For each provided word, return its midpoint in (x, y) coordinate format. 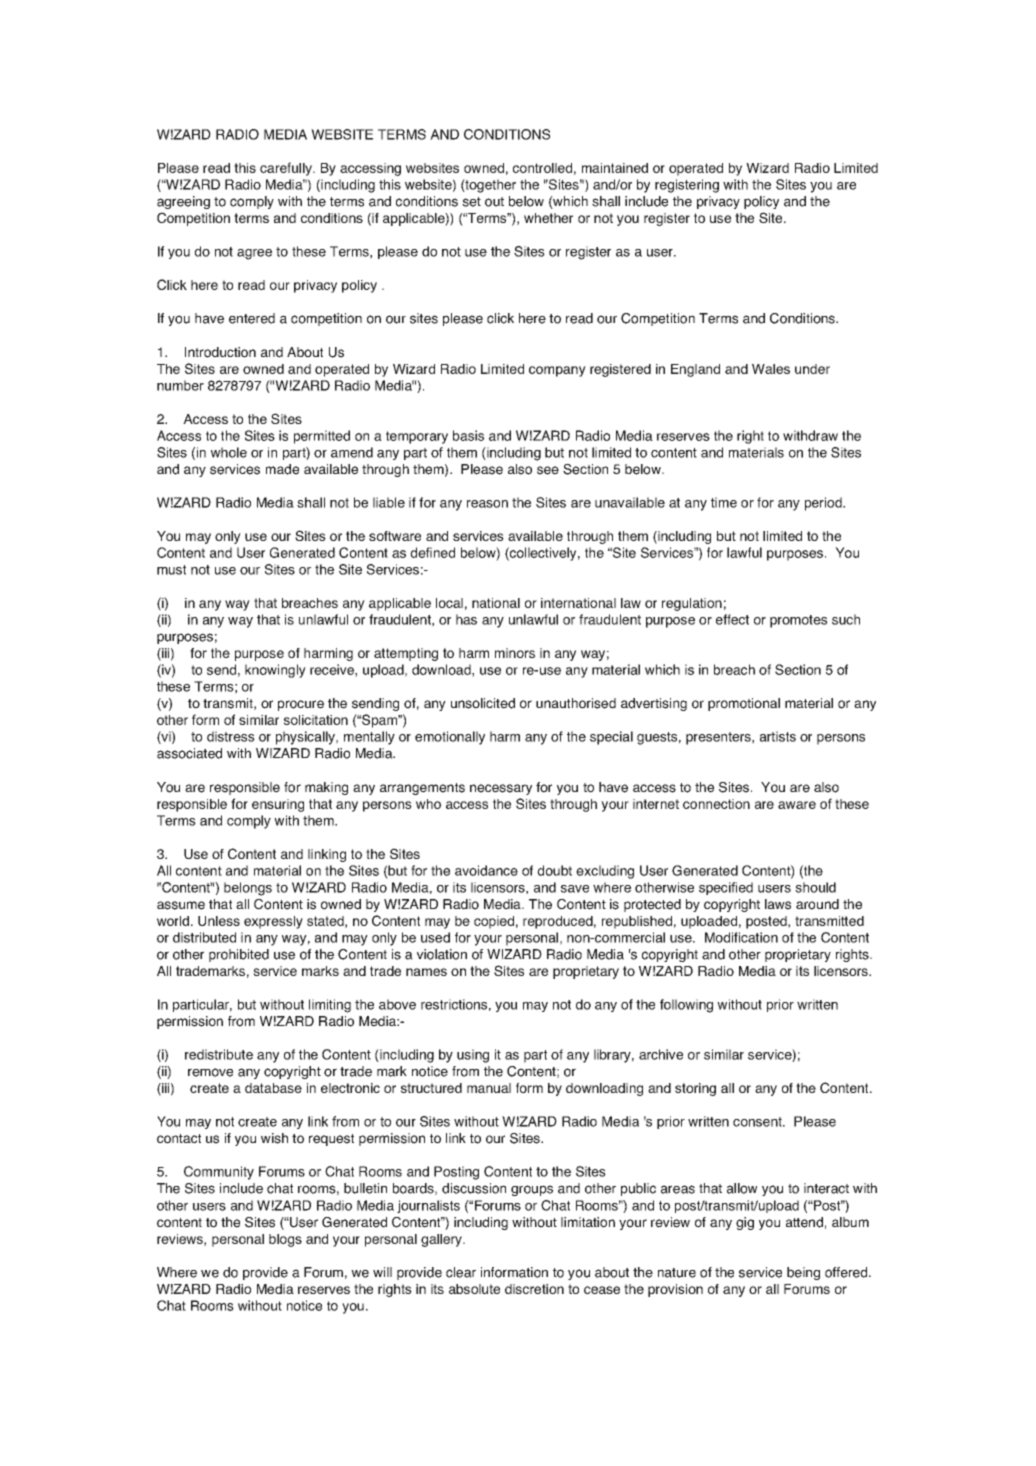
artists (778, 736)
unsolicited (483, 703)
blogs (285, 1240)
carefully (287, 169)
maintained (615, 168)
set (471, 202)
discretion (534, 1289)
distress (231, 736)
